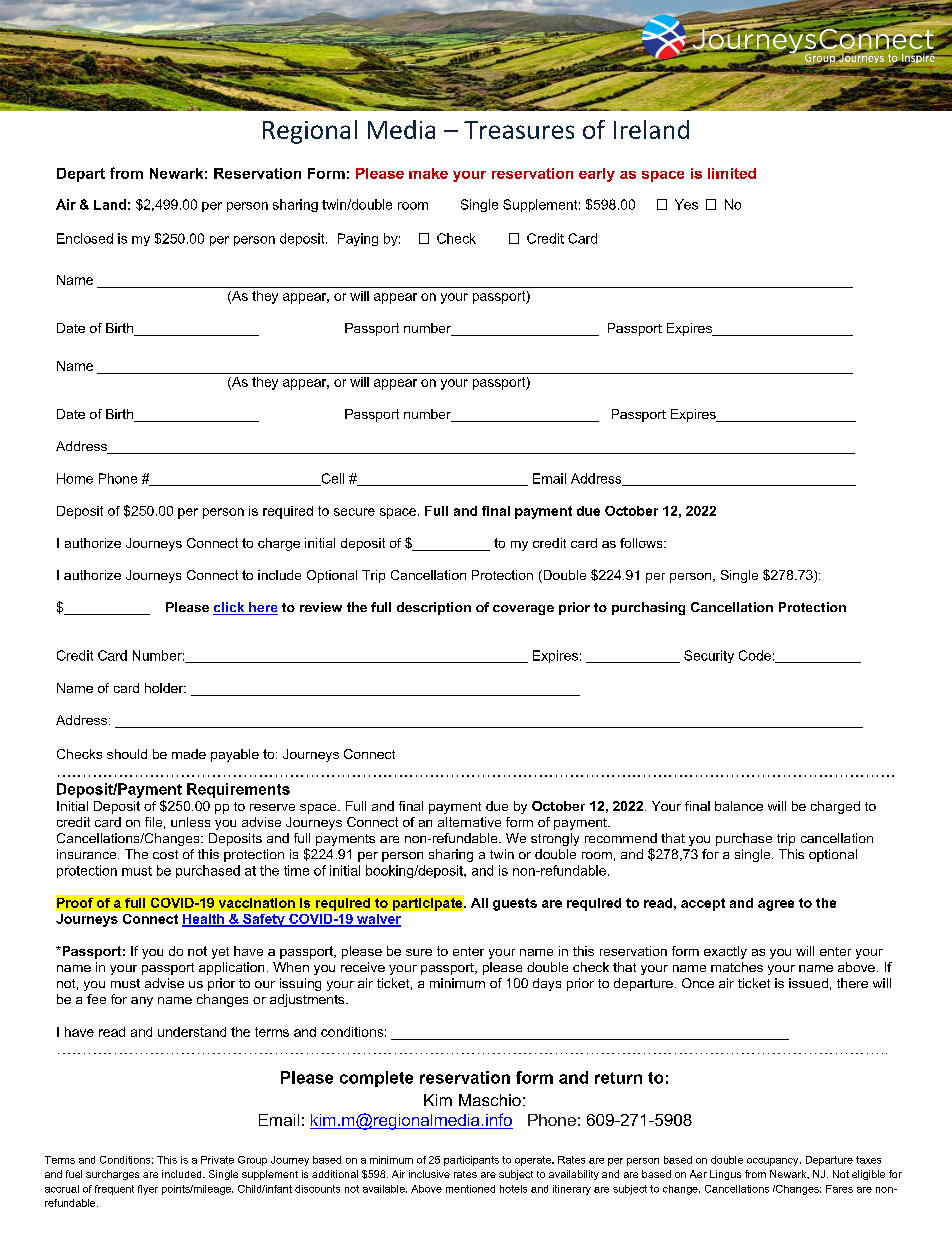 The height and width of the page is (1233, 952). I want to click on Aer, so click(698, 1174).
